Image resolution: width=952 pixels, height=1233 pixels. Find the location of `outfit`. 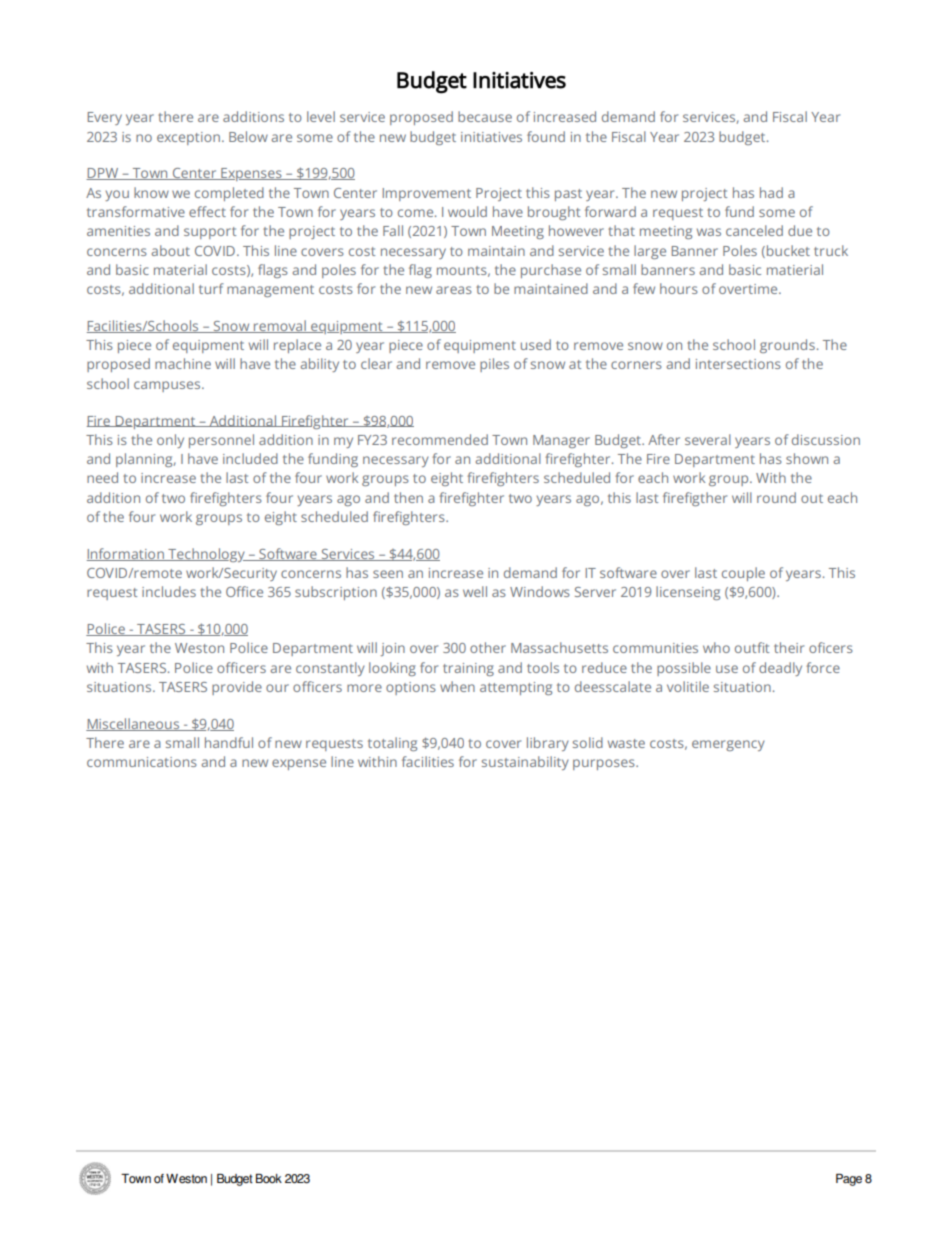

outfit is located at coordinates (752, 647).
